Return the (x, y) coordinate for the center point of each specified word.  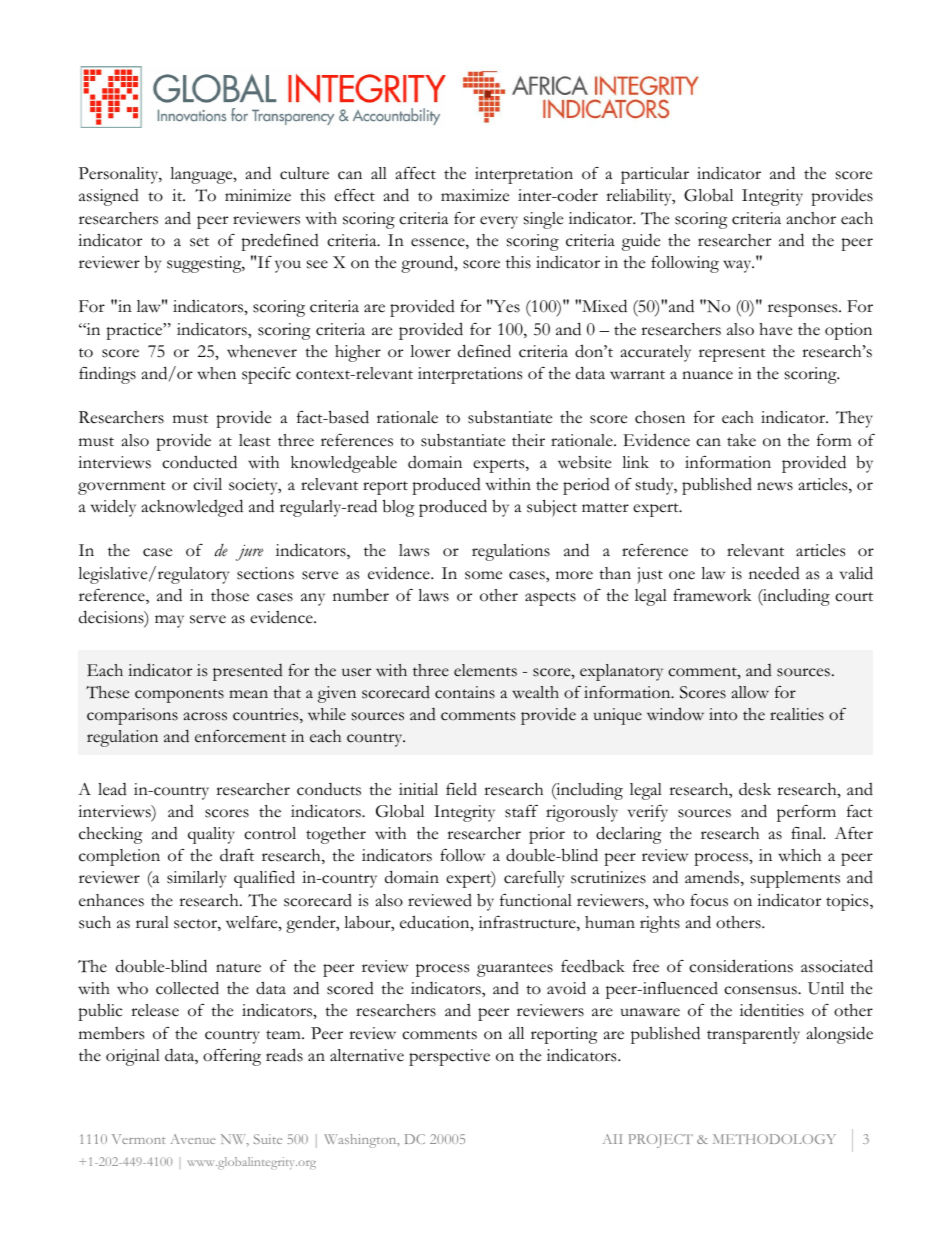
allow (750, 692)
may (169, 621)
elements (485, 670)
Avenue (193, 1139)
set (199, 242)
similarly (196, 879)
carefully (534, 879)
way (738, 266)
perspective (449, 1057)
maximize (475, 195)
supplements (795, 879)
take (741, 440)
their (528, 440)
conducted (199, 462)
